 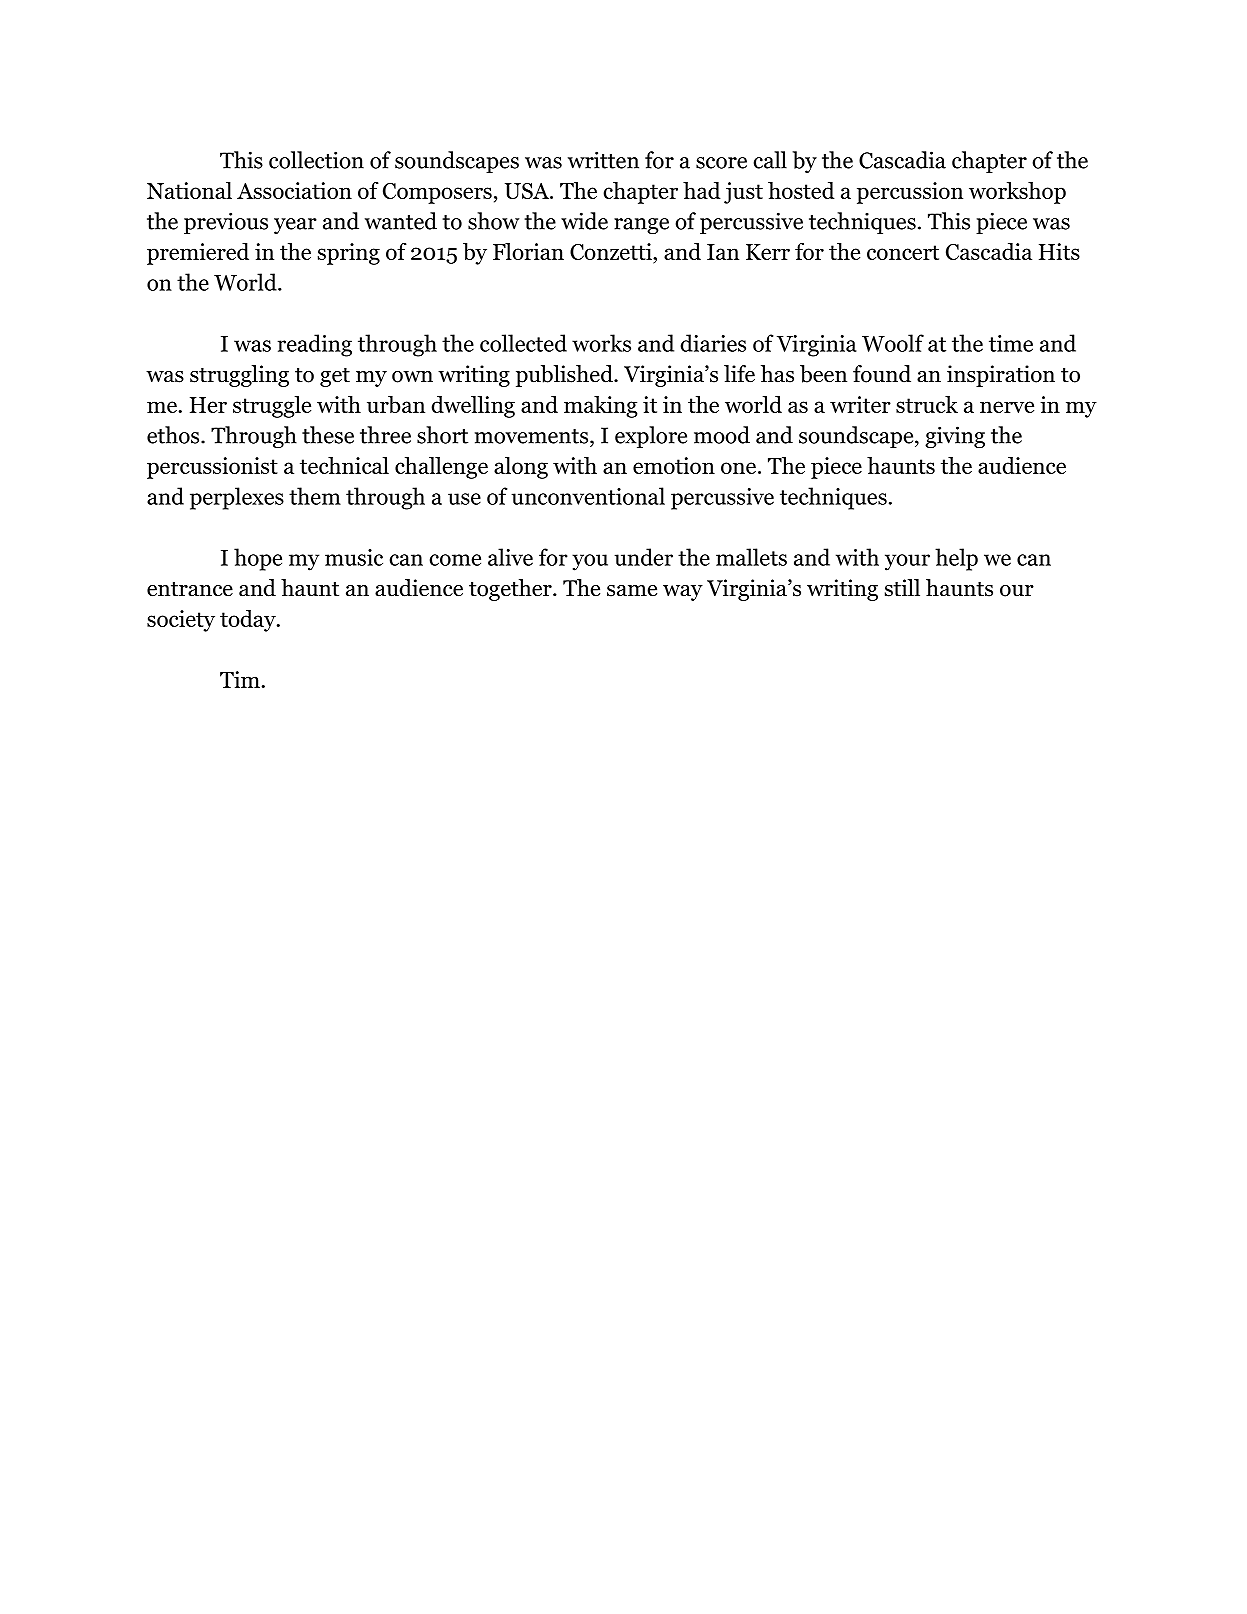 What do you see at coordinates (927, 404) in the screenshot?
I see `struck` at bounding box center [927, 404].
